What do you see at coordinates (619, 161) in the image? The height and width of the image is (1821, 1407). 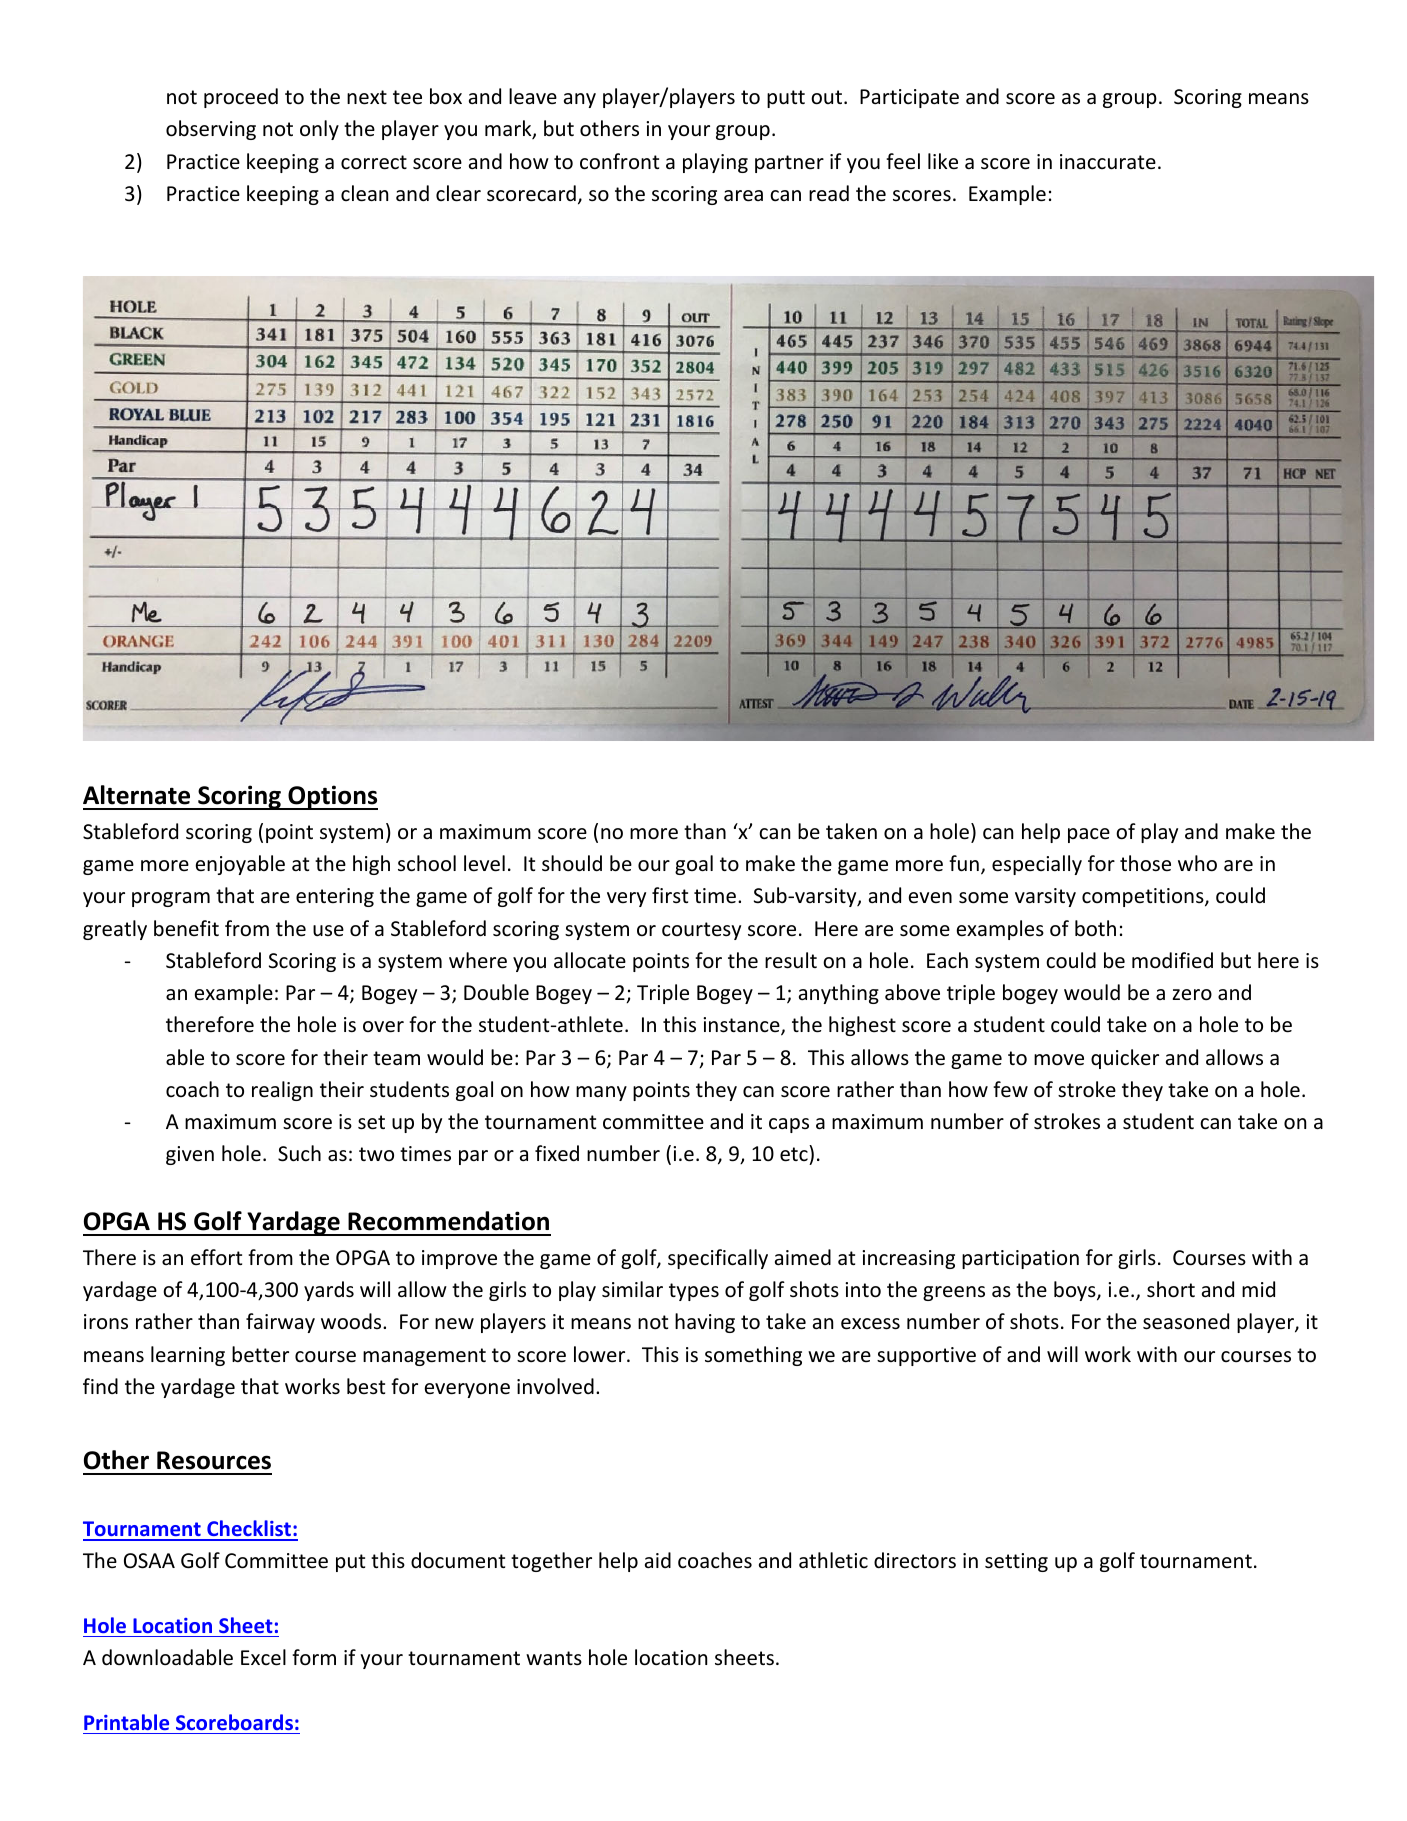 I see `confront` at bounding box center [619, 161].
